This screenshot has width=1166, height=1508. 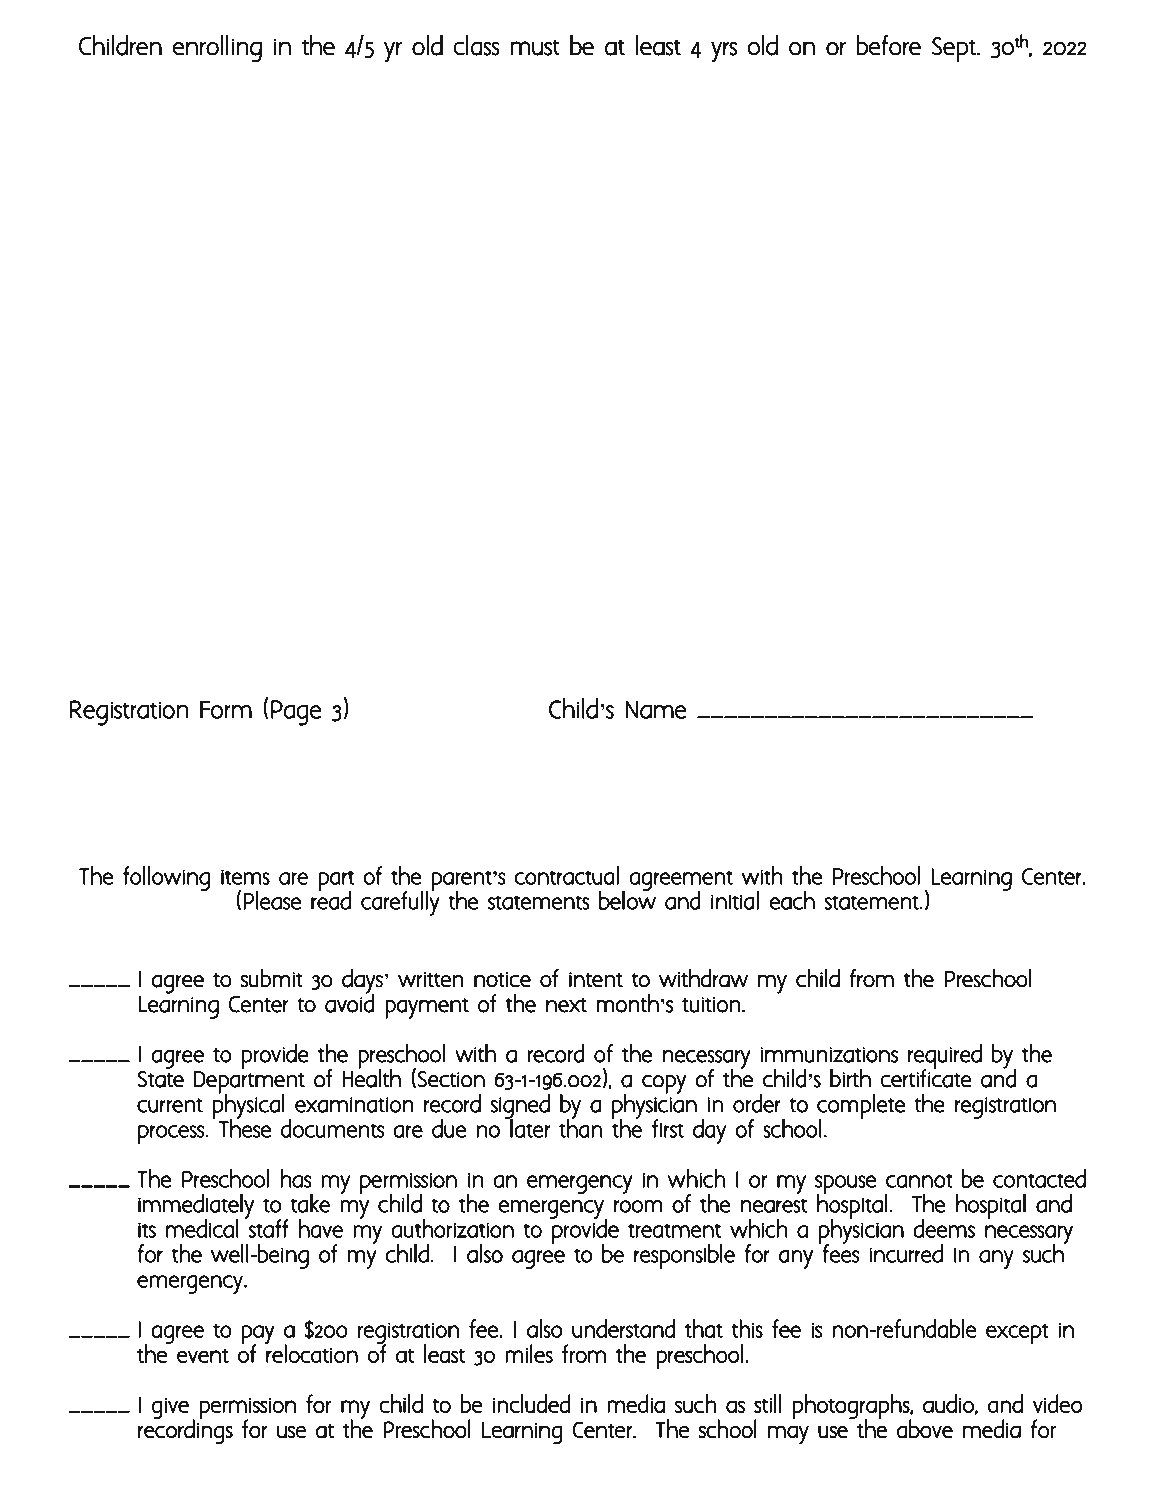 What do you see at coordinates (535, 48) in the screenshot?
I see `must` at bounding box center [535, 48].
